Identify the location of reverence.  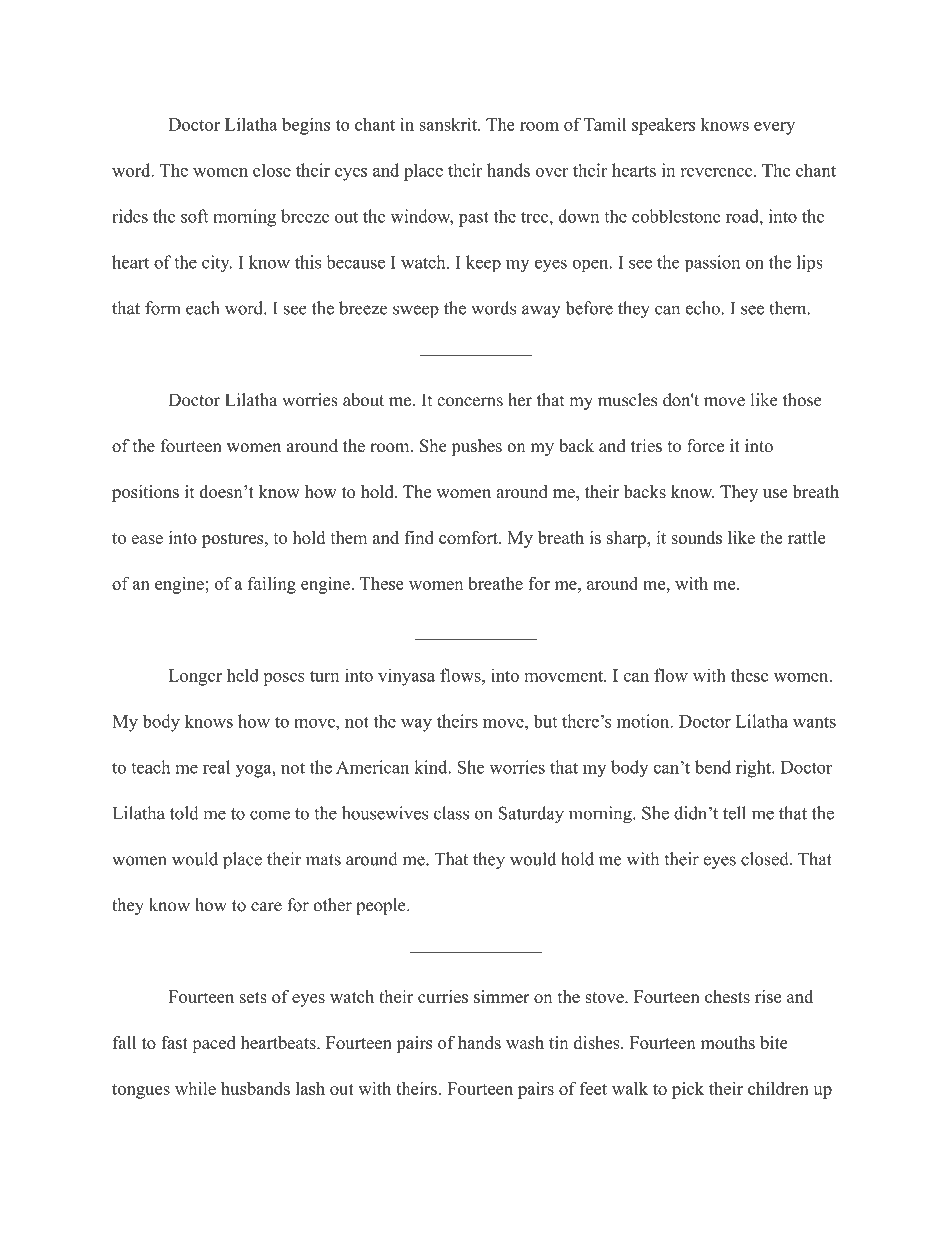
(718, 172).
